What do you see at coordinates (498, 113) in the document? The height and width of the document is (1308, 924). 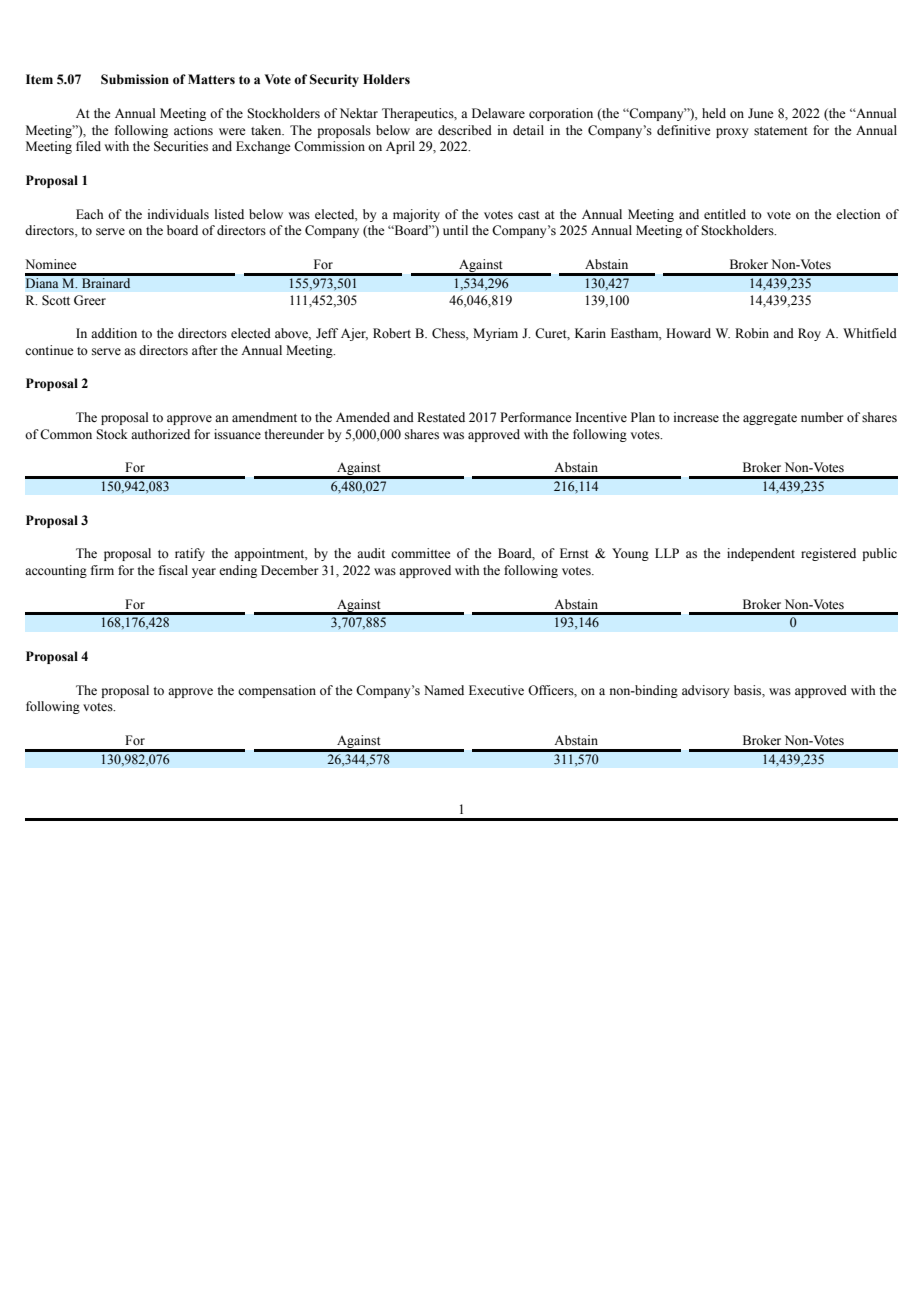 I see `Delaware` at bounding box center [498, 113].
